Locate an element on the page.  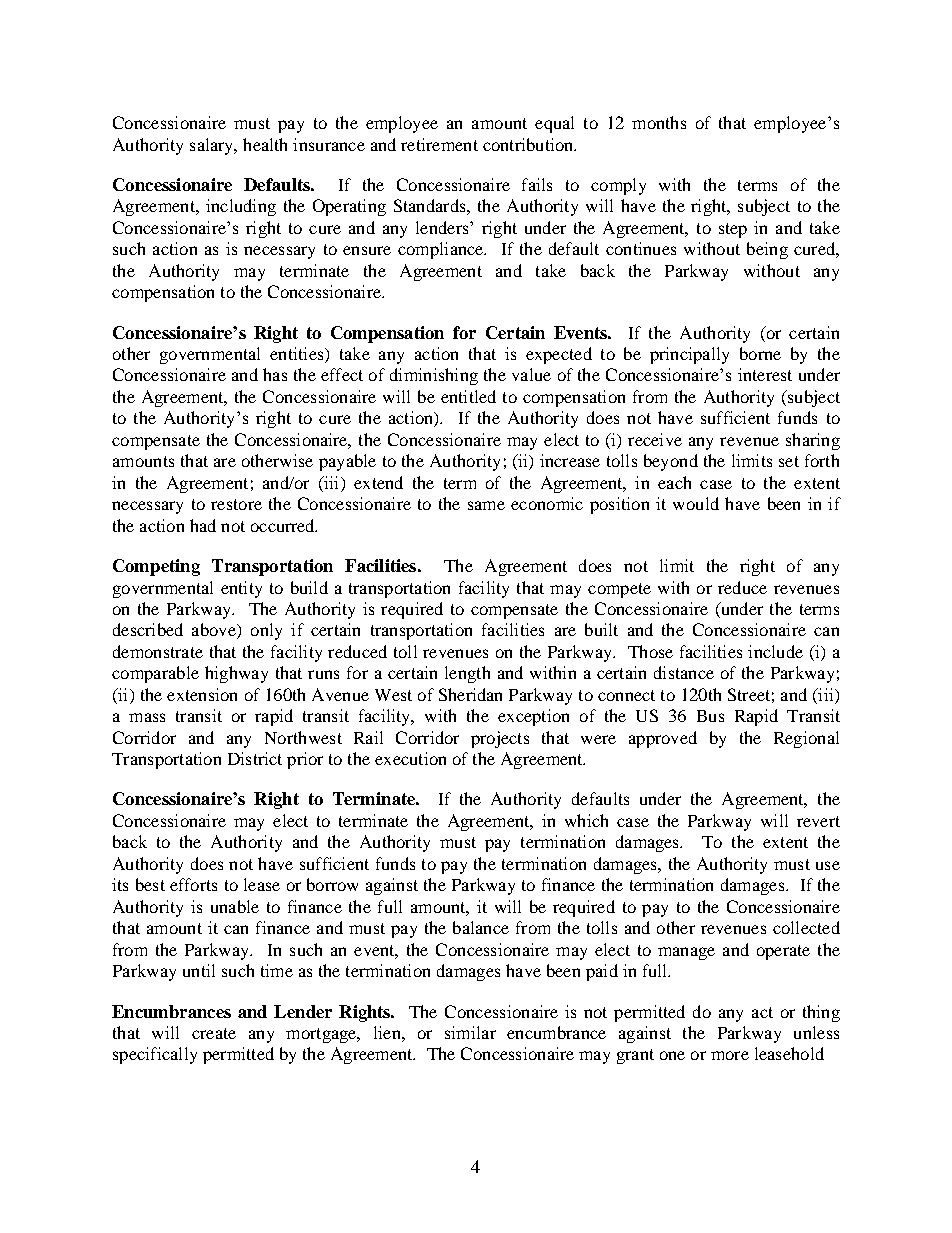
similar is located at coordinates (470, 1032).
